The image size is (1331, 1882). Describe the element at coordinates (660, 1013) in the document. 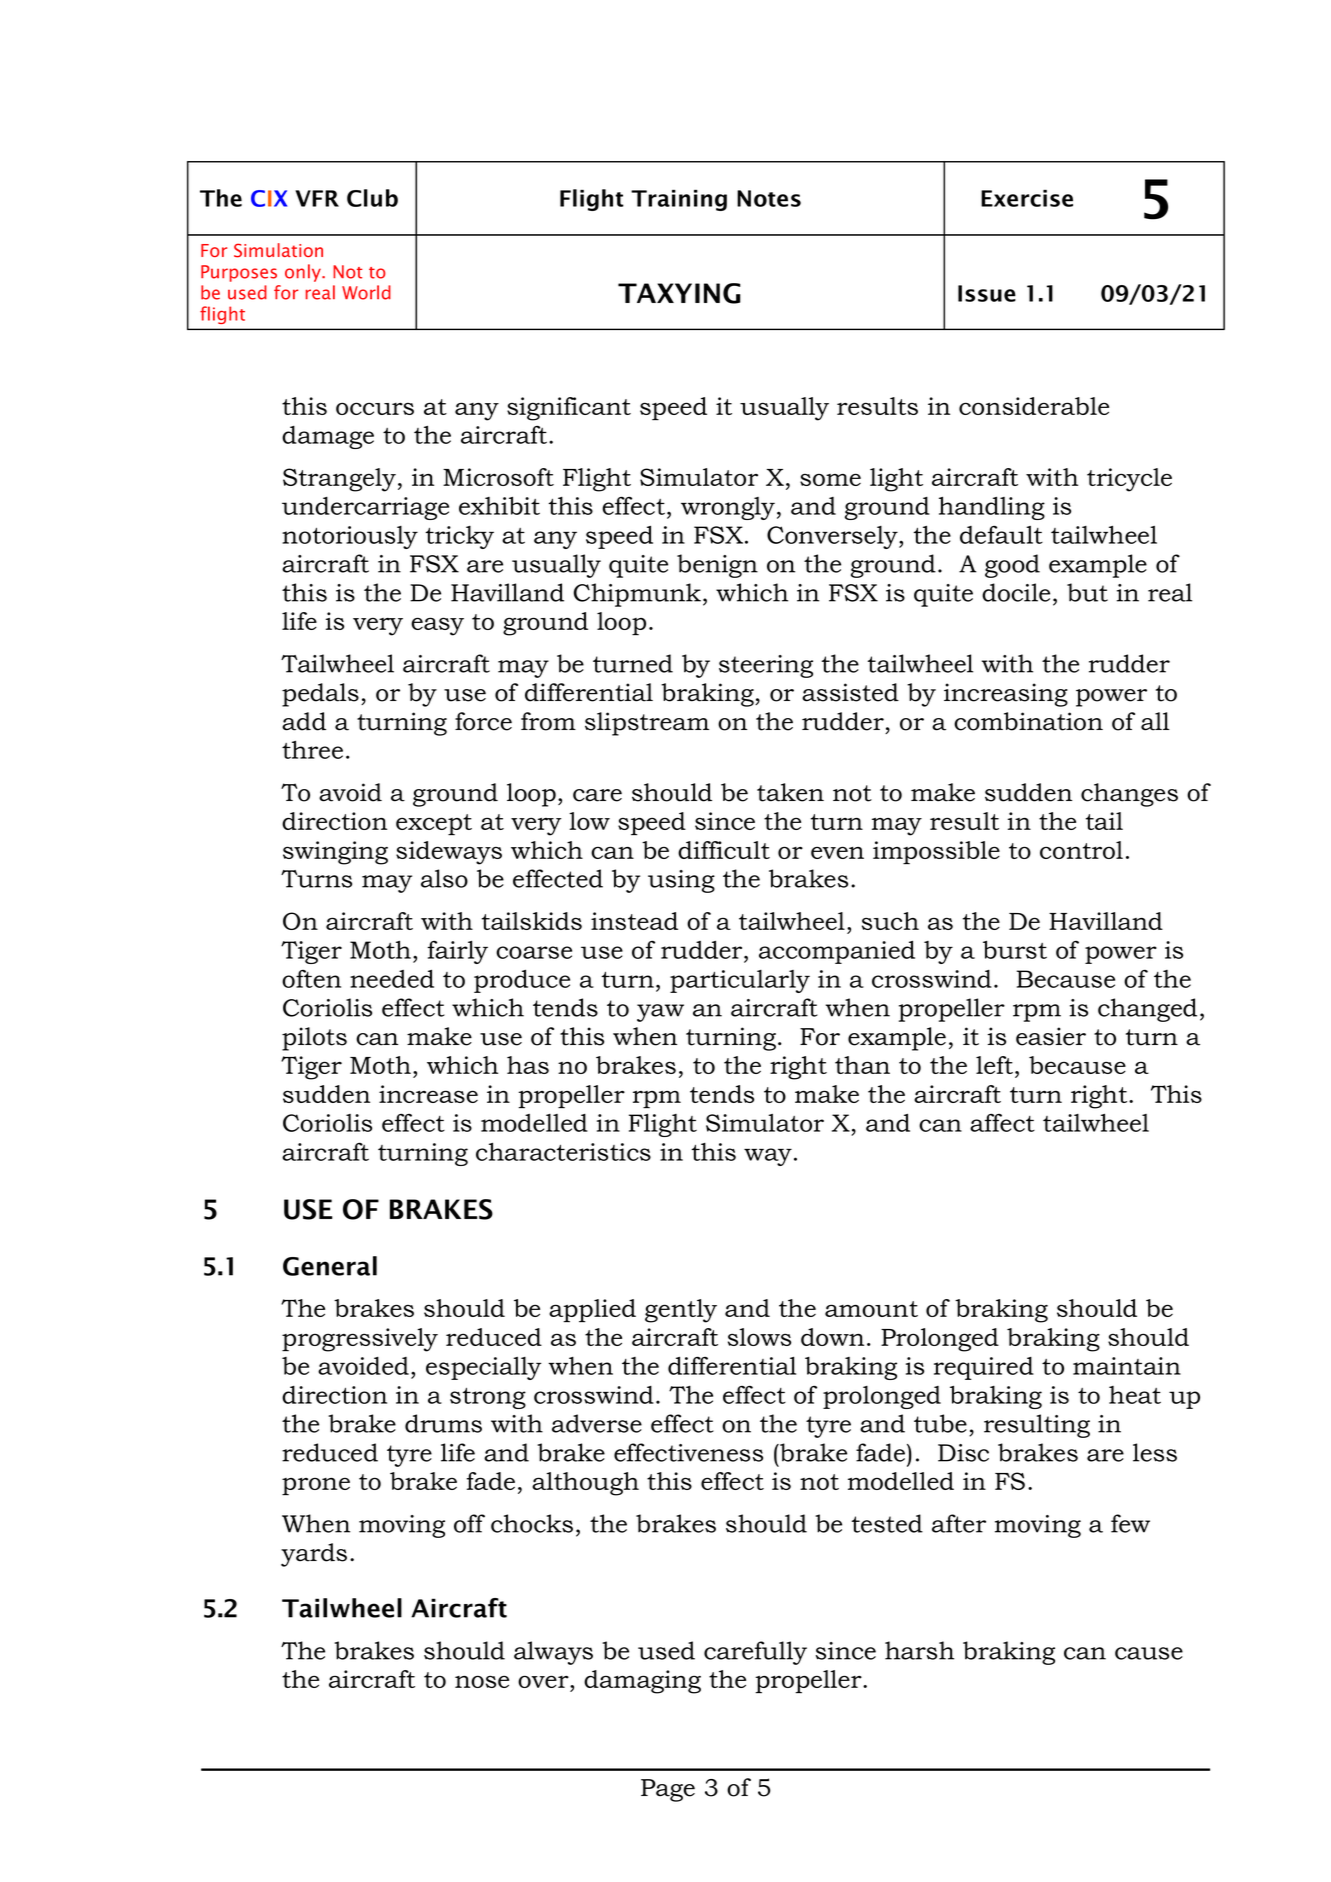

I see `yaw` at that location.
